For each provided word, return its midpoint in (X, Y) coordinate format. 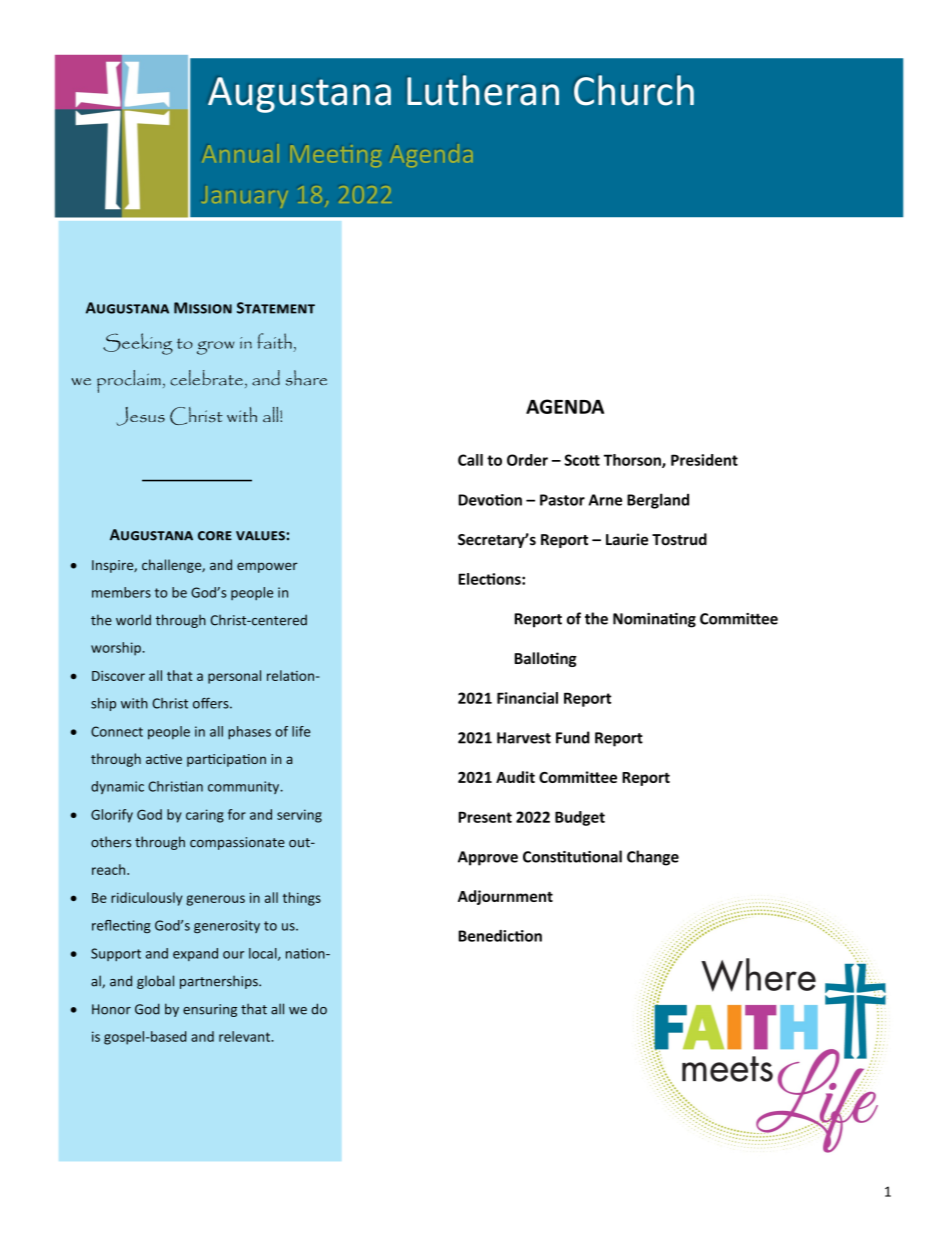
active (164, 759)
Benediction (500, 936)
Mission (203, 308)
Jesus (140, 416)
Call (470, 460)
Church (634, 90)
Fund (573, 737)
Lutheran (483, 90)
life (301, 731)
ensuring (210, 1010)
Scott (582, 460)
